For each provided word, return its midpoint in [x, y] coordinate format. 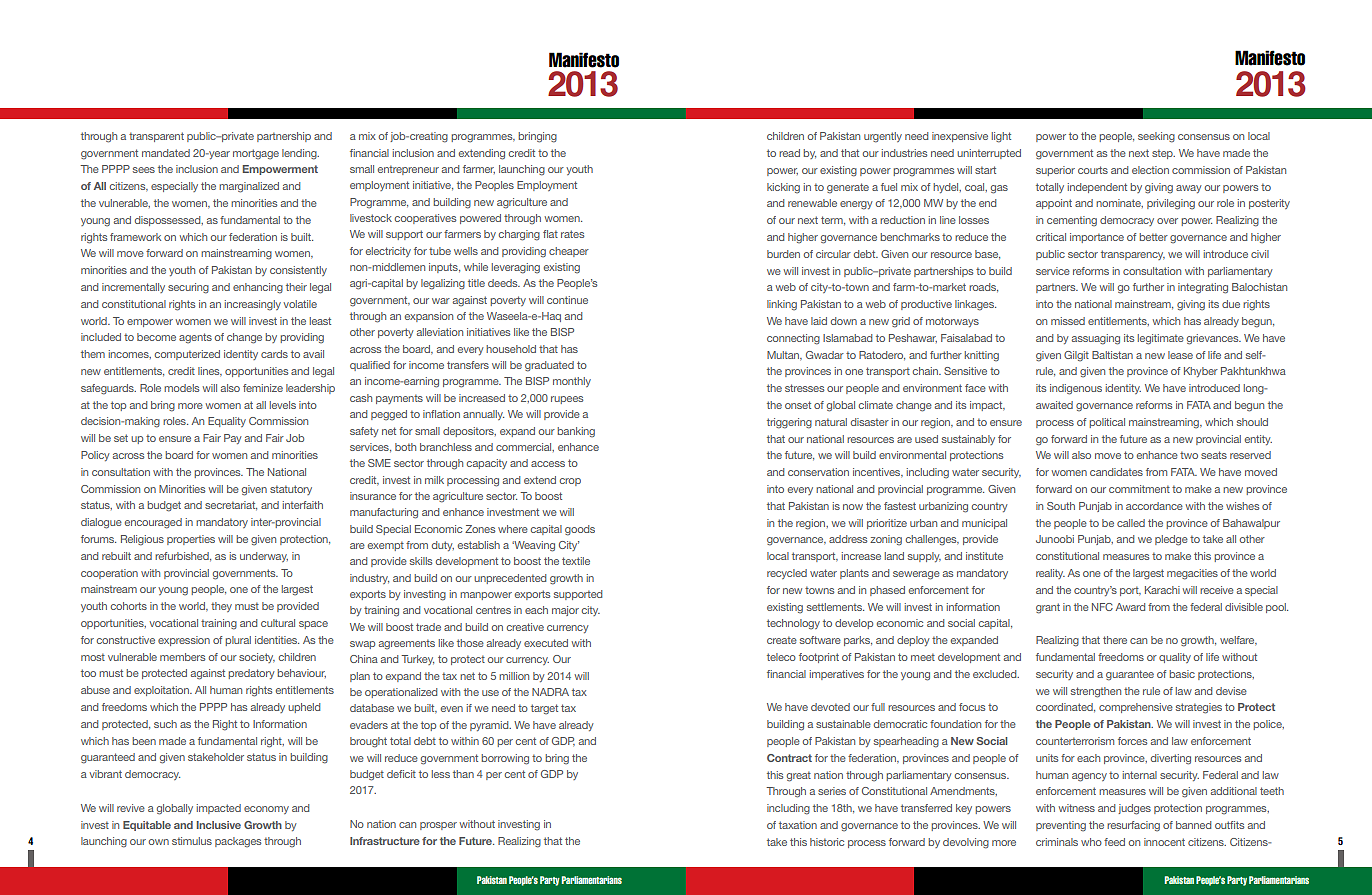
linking [782, 305]
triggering [789, 423]
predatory [252, 674]
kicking [783, 188]
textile [576, 561]
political [1107, 423]
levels [283, 405]
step [1163, 154]
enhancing [258, 288]
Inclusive [219, 825]
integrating [1203, 288]
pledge [1171, 540]
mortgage [256, 154]
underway [264, 557]
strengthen [1096, 692]
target [544, 709]
